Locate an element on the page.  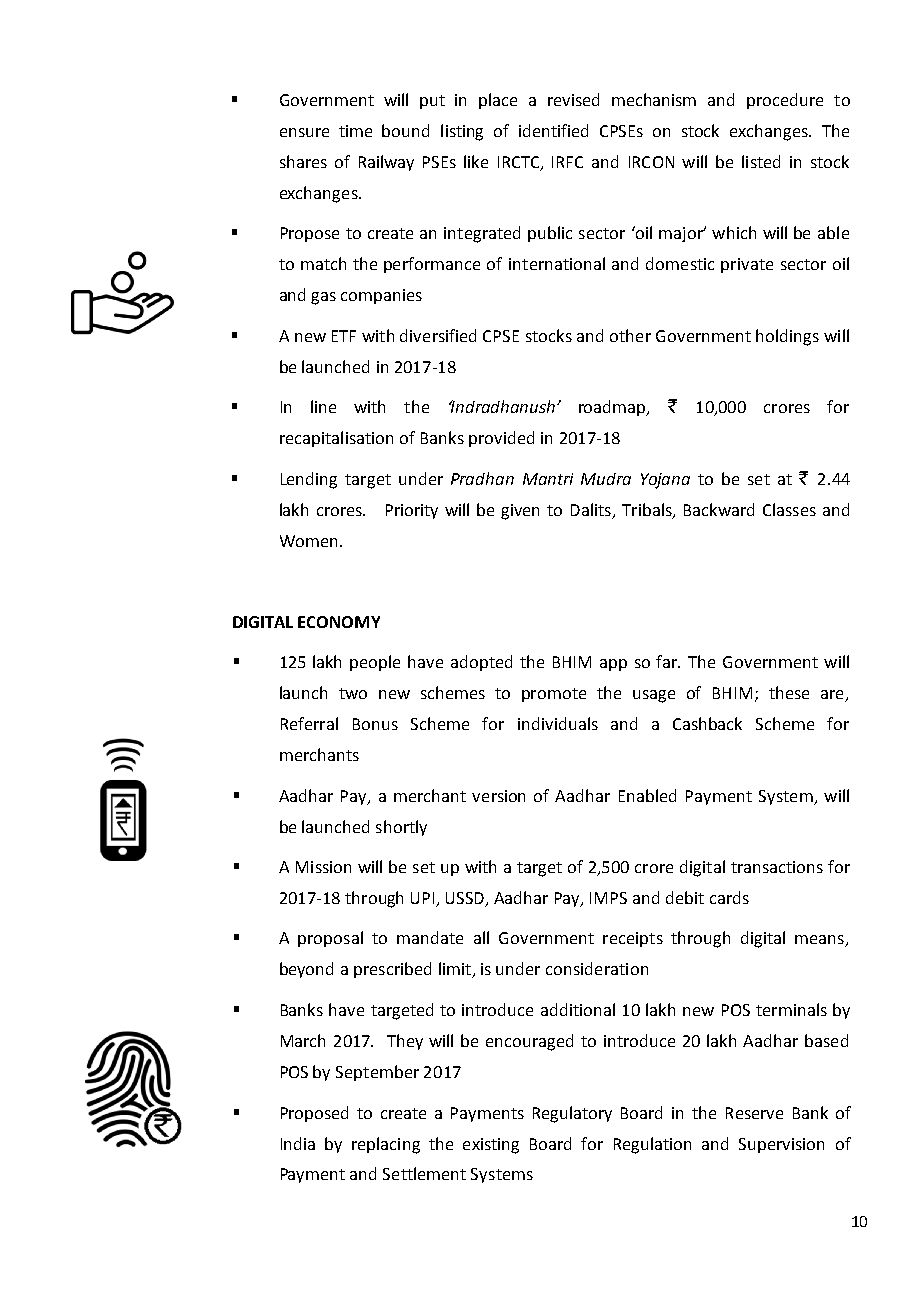
replacing is located at coordinates (386, 1145).
